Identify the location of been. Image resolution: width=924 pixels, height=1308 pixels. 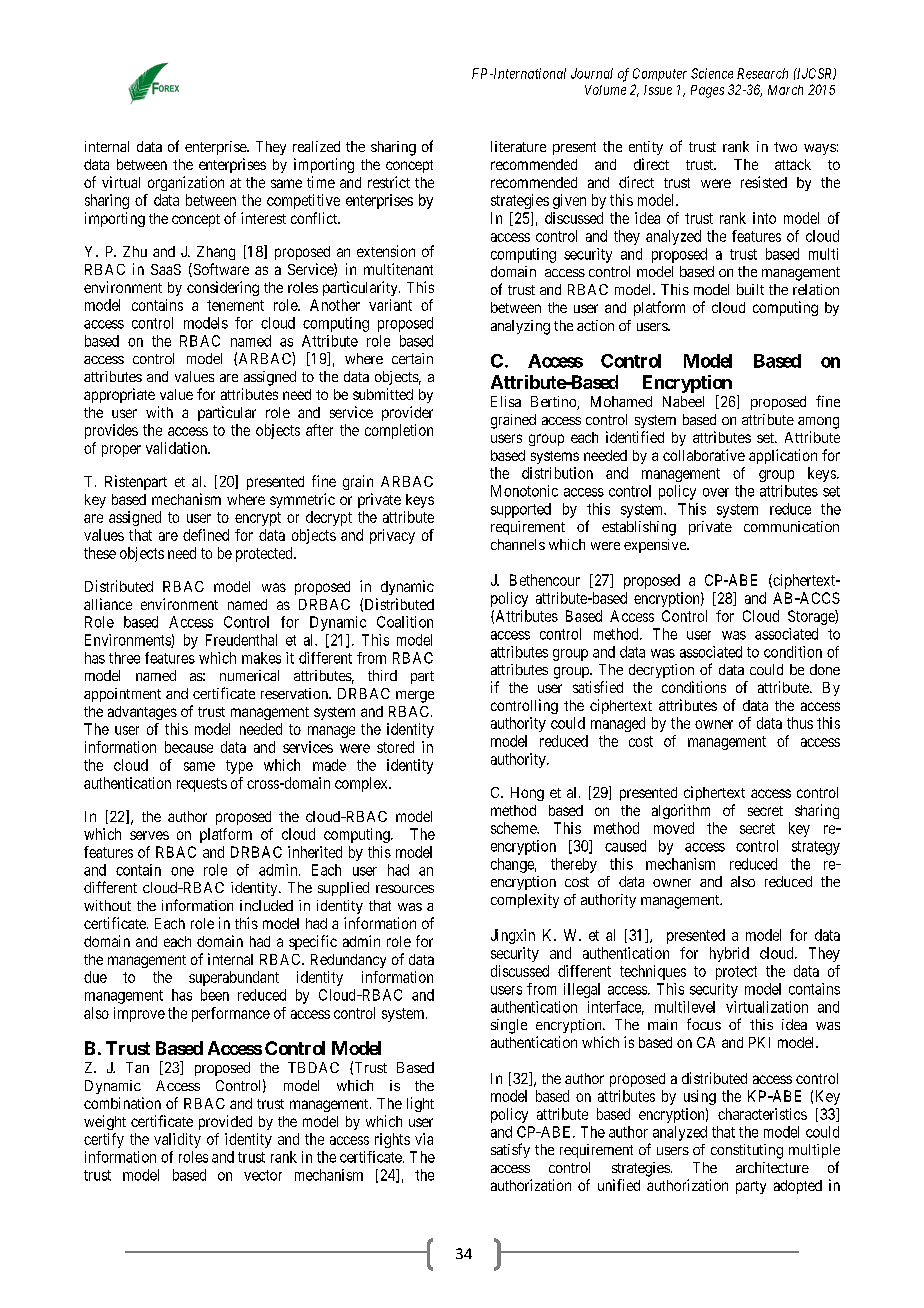
(215, 995).
